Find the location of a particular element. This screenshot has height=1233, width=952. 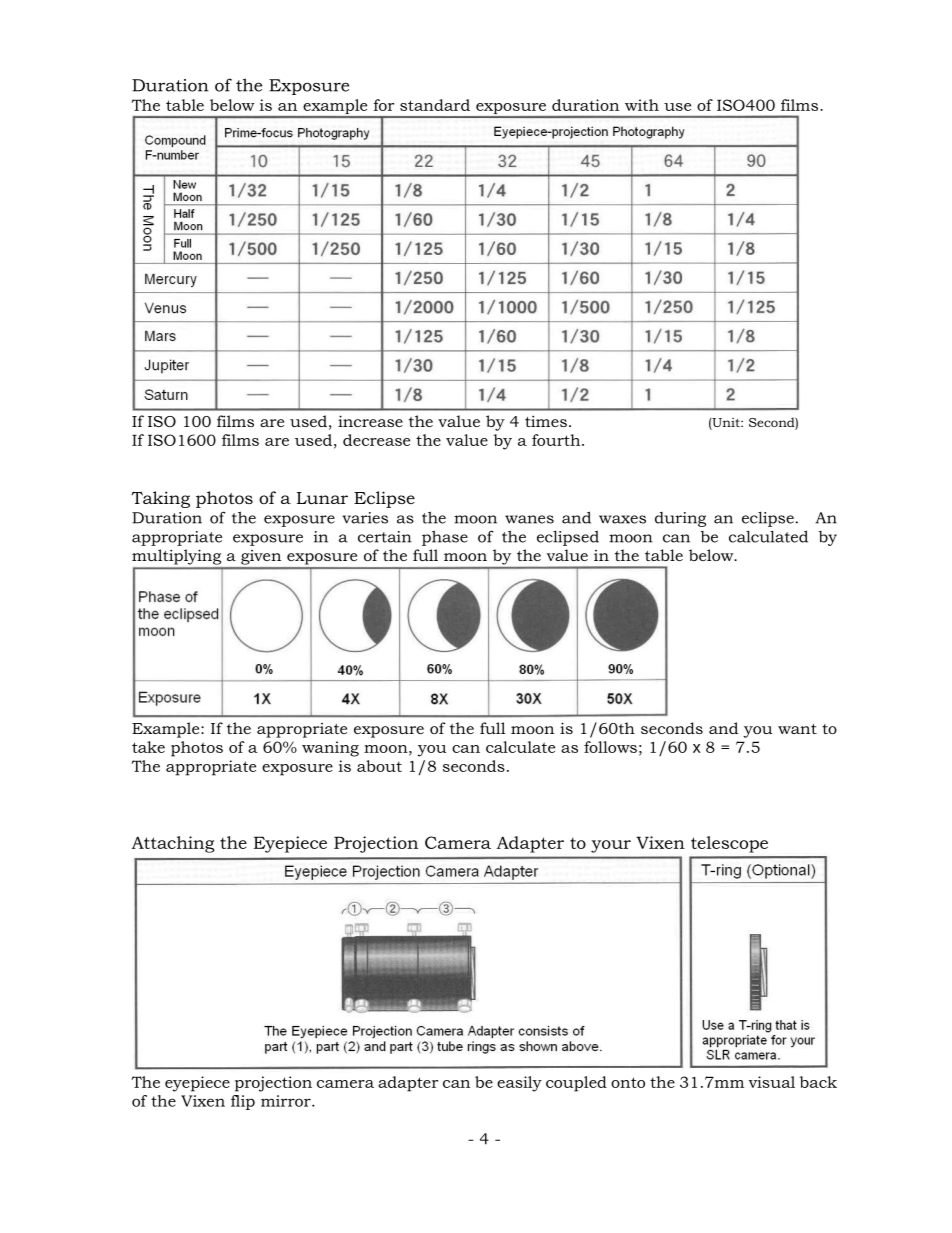

standard is located at coordinates (435, 105).
